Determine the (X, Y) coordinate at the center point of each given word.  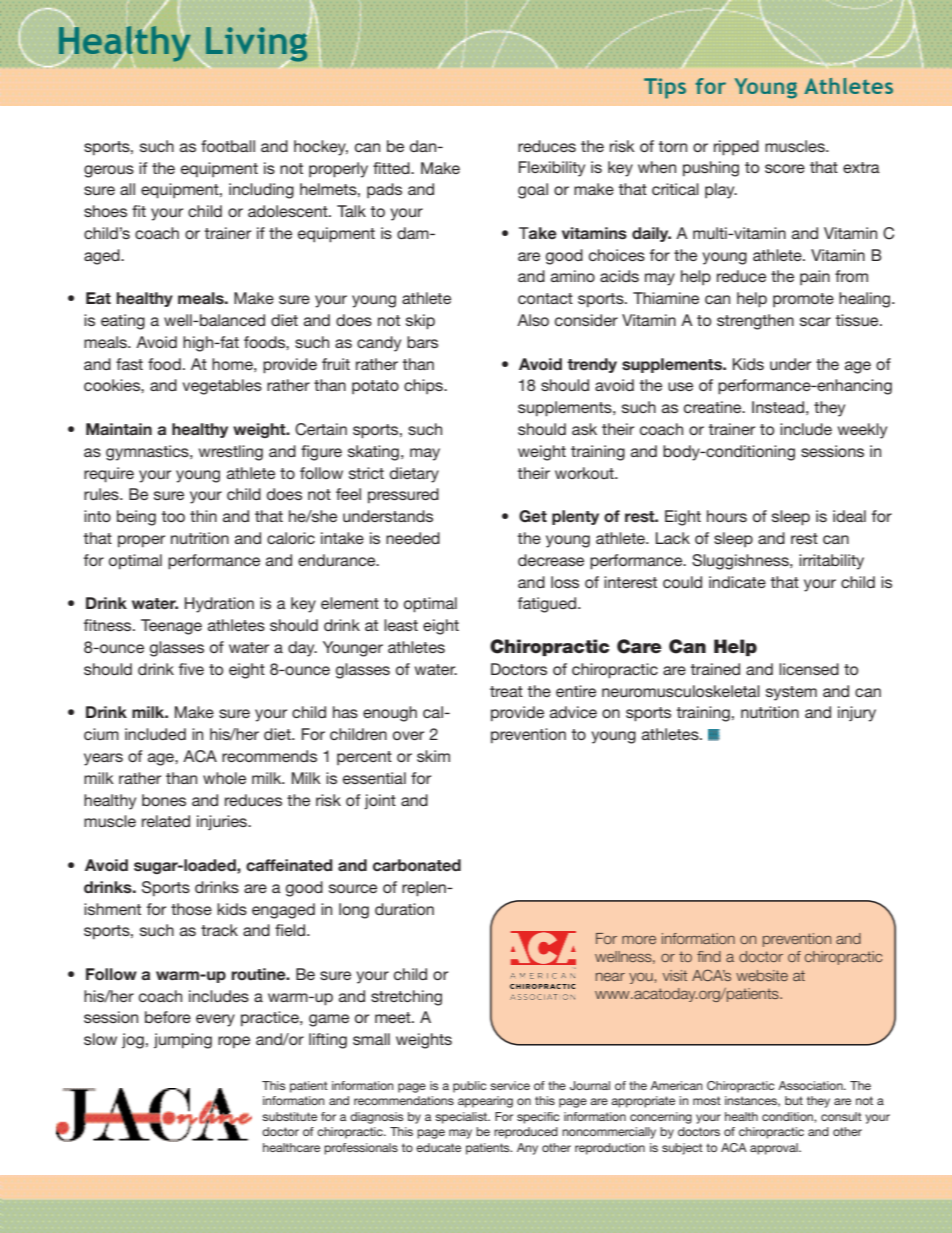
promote (803, 300)
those (191, 909)
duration (404, 909)
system (791, 693)
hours (727, 516)
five (191, 669)
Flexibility (552, 169)
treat (506, 691)
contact (545, 298)
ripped (736, 148)
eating (123, 322)
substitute (289, 1116)
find (709, 956)
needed (413, 538)
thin (203, 516)
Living (257, 45)
